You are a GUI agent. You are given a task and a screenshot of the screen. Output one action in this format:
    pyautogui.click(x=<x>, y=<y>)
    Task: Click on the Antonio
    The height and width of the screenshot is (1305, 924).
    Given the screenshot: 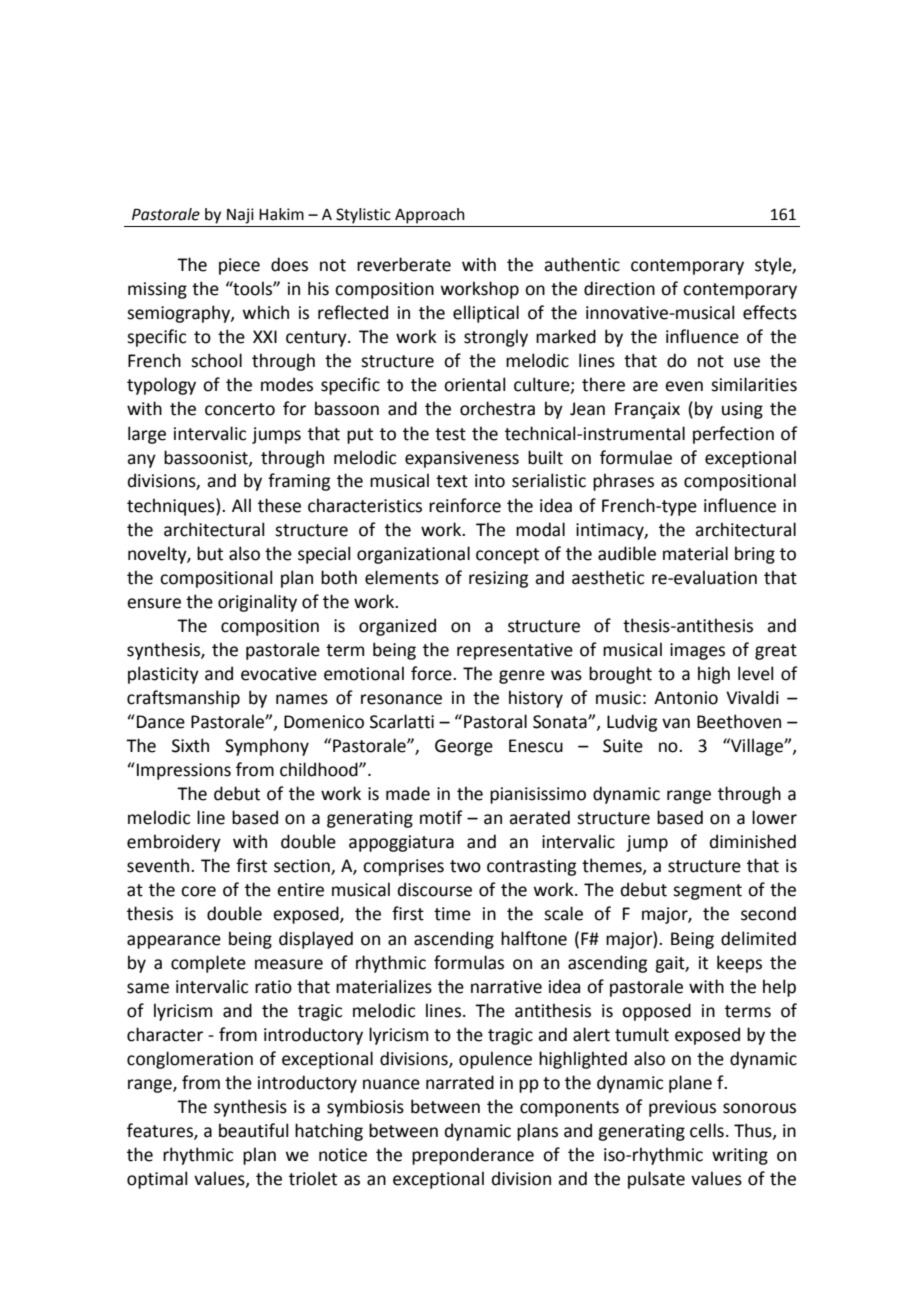 What is the action you would take?
    pyautogui.click(x=686, y=698)
